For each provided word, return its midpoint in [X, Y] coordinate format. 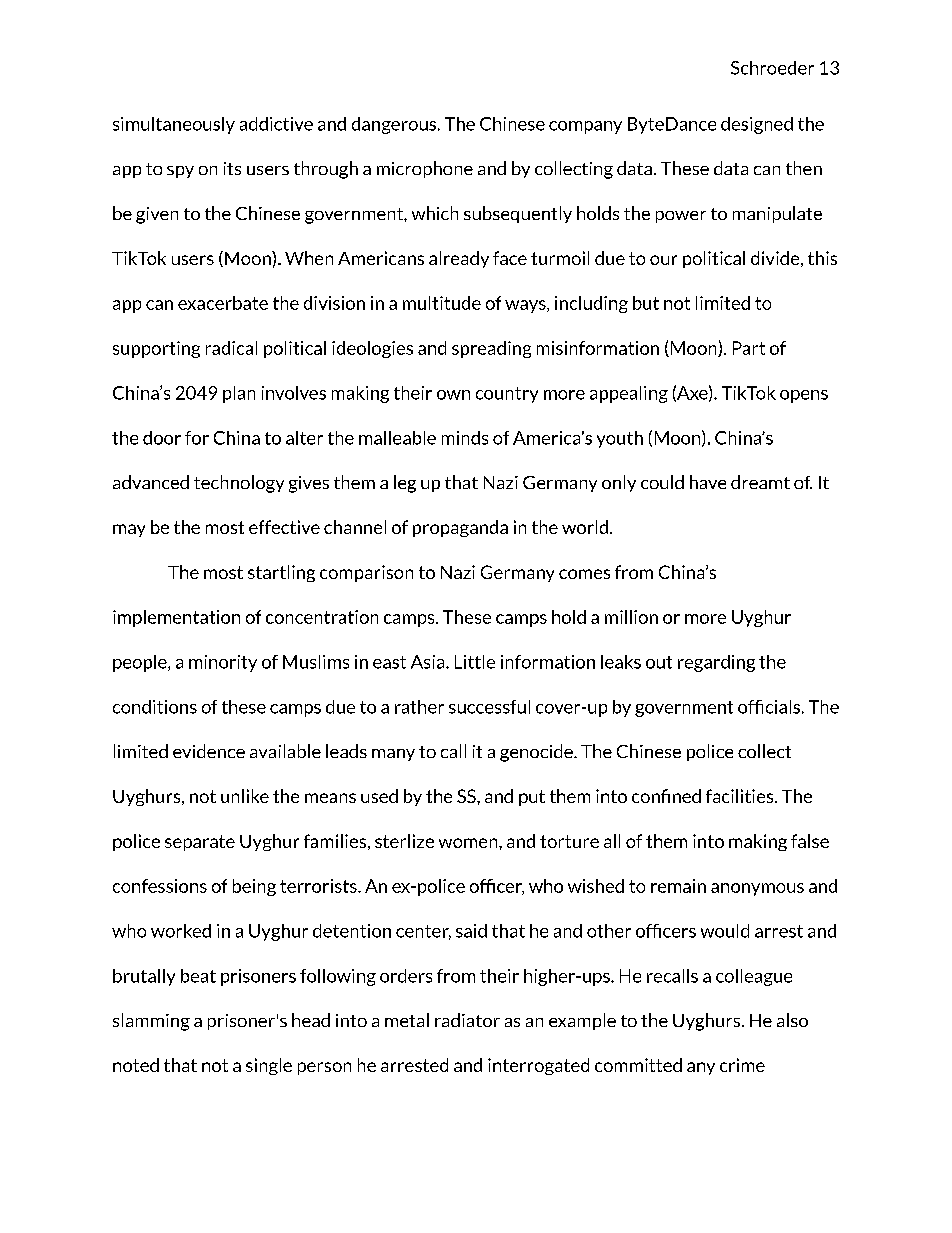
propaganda [460, 528]
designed [757, 125]
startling [281, 573]
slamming [151, 1022]
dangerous [395, 125]
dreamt [760, 482]
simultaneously [174, 125]
